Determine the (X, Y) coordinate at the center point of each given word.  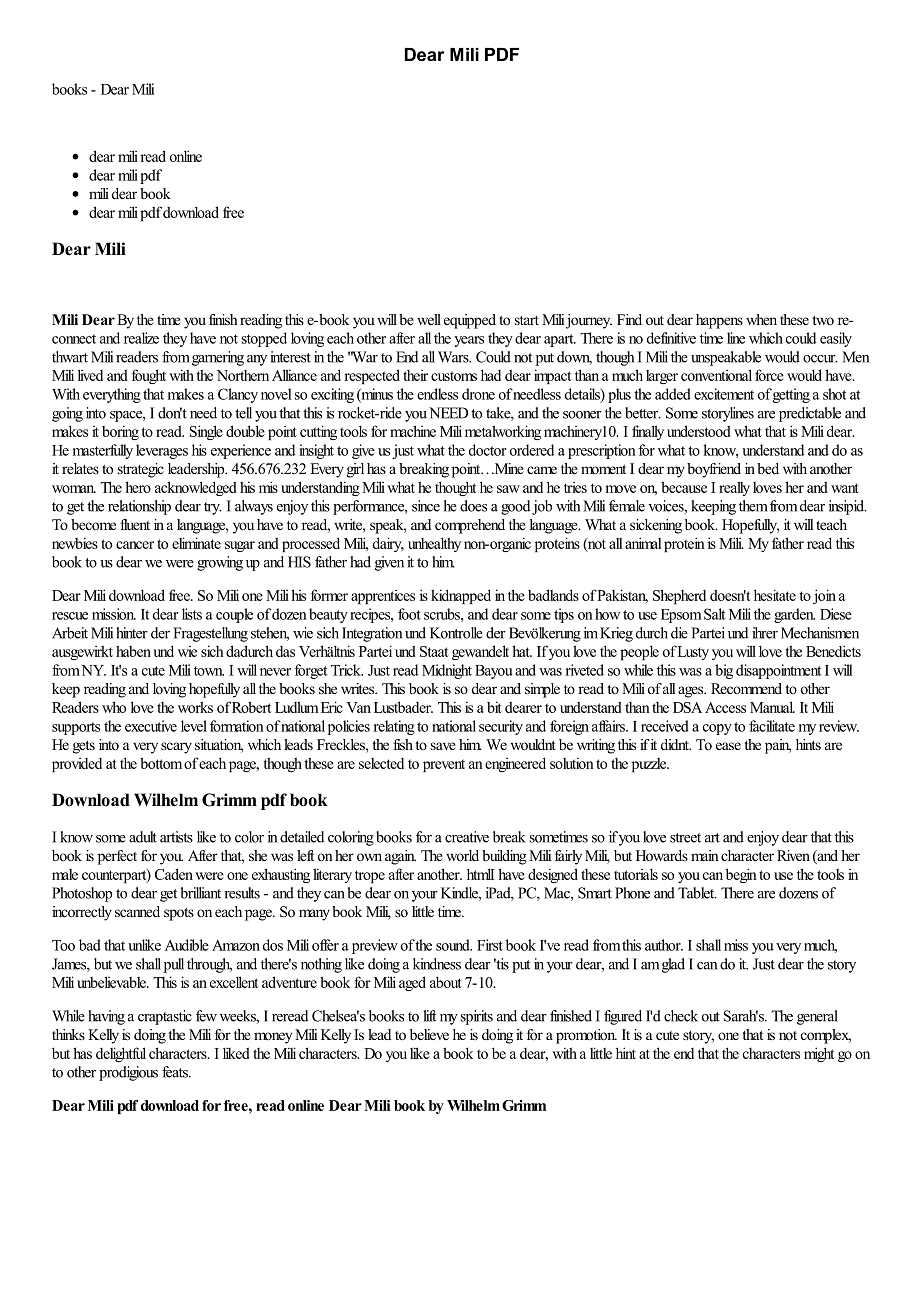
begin (741, 875)
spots (179, 914)
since (426, 506)
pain (778, 746)
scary (176, 748)
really (734, 488)
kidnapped (461, 596)
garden (794, 615)
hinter (132, 633)
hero (138, 487)
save (443, 746)
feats (176, 1072)
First (490, 945)
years (469, 341)
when (761, 319)
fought (149, 376)
